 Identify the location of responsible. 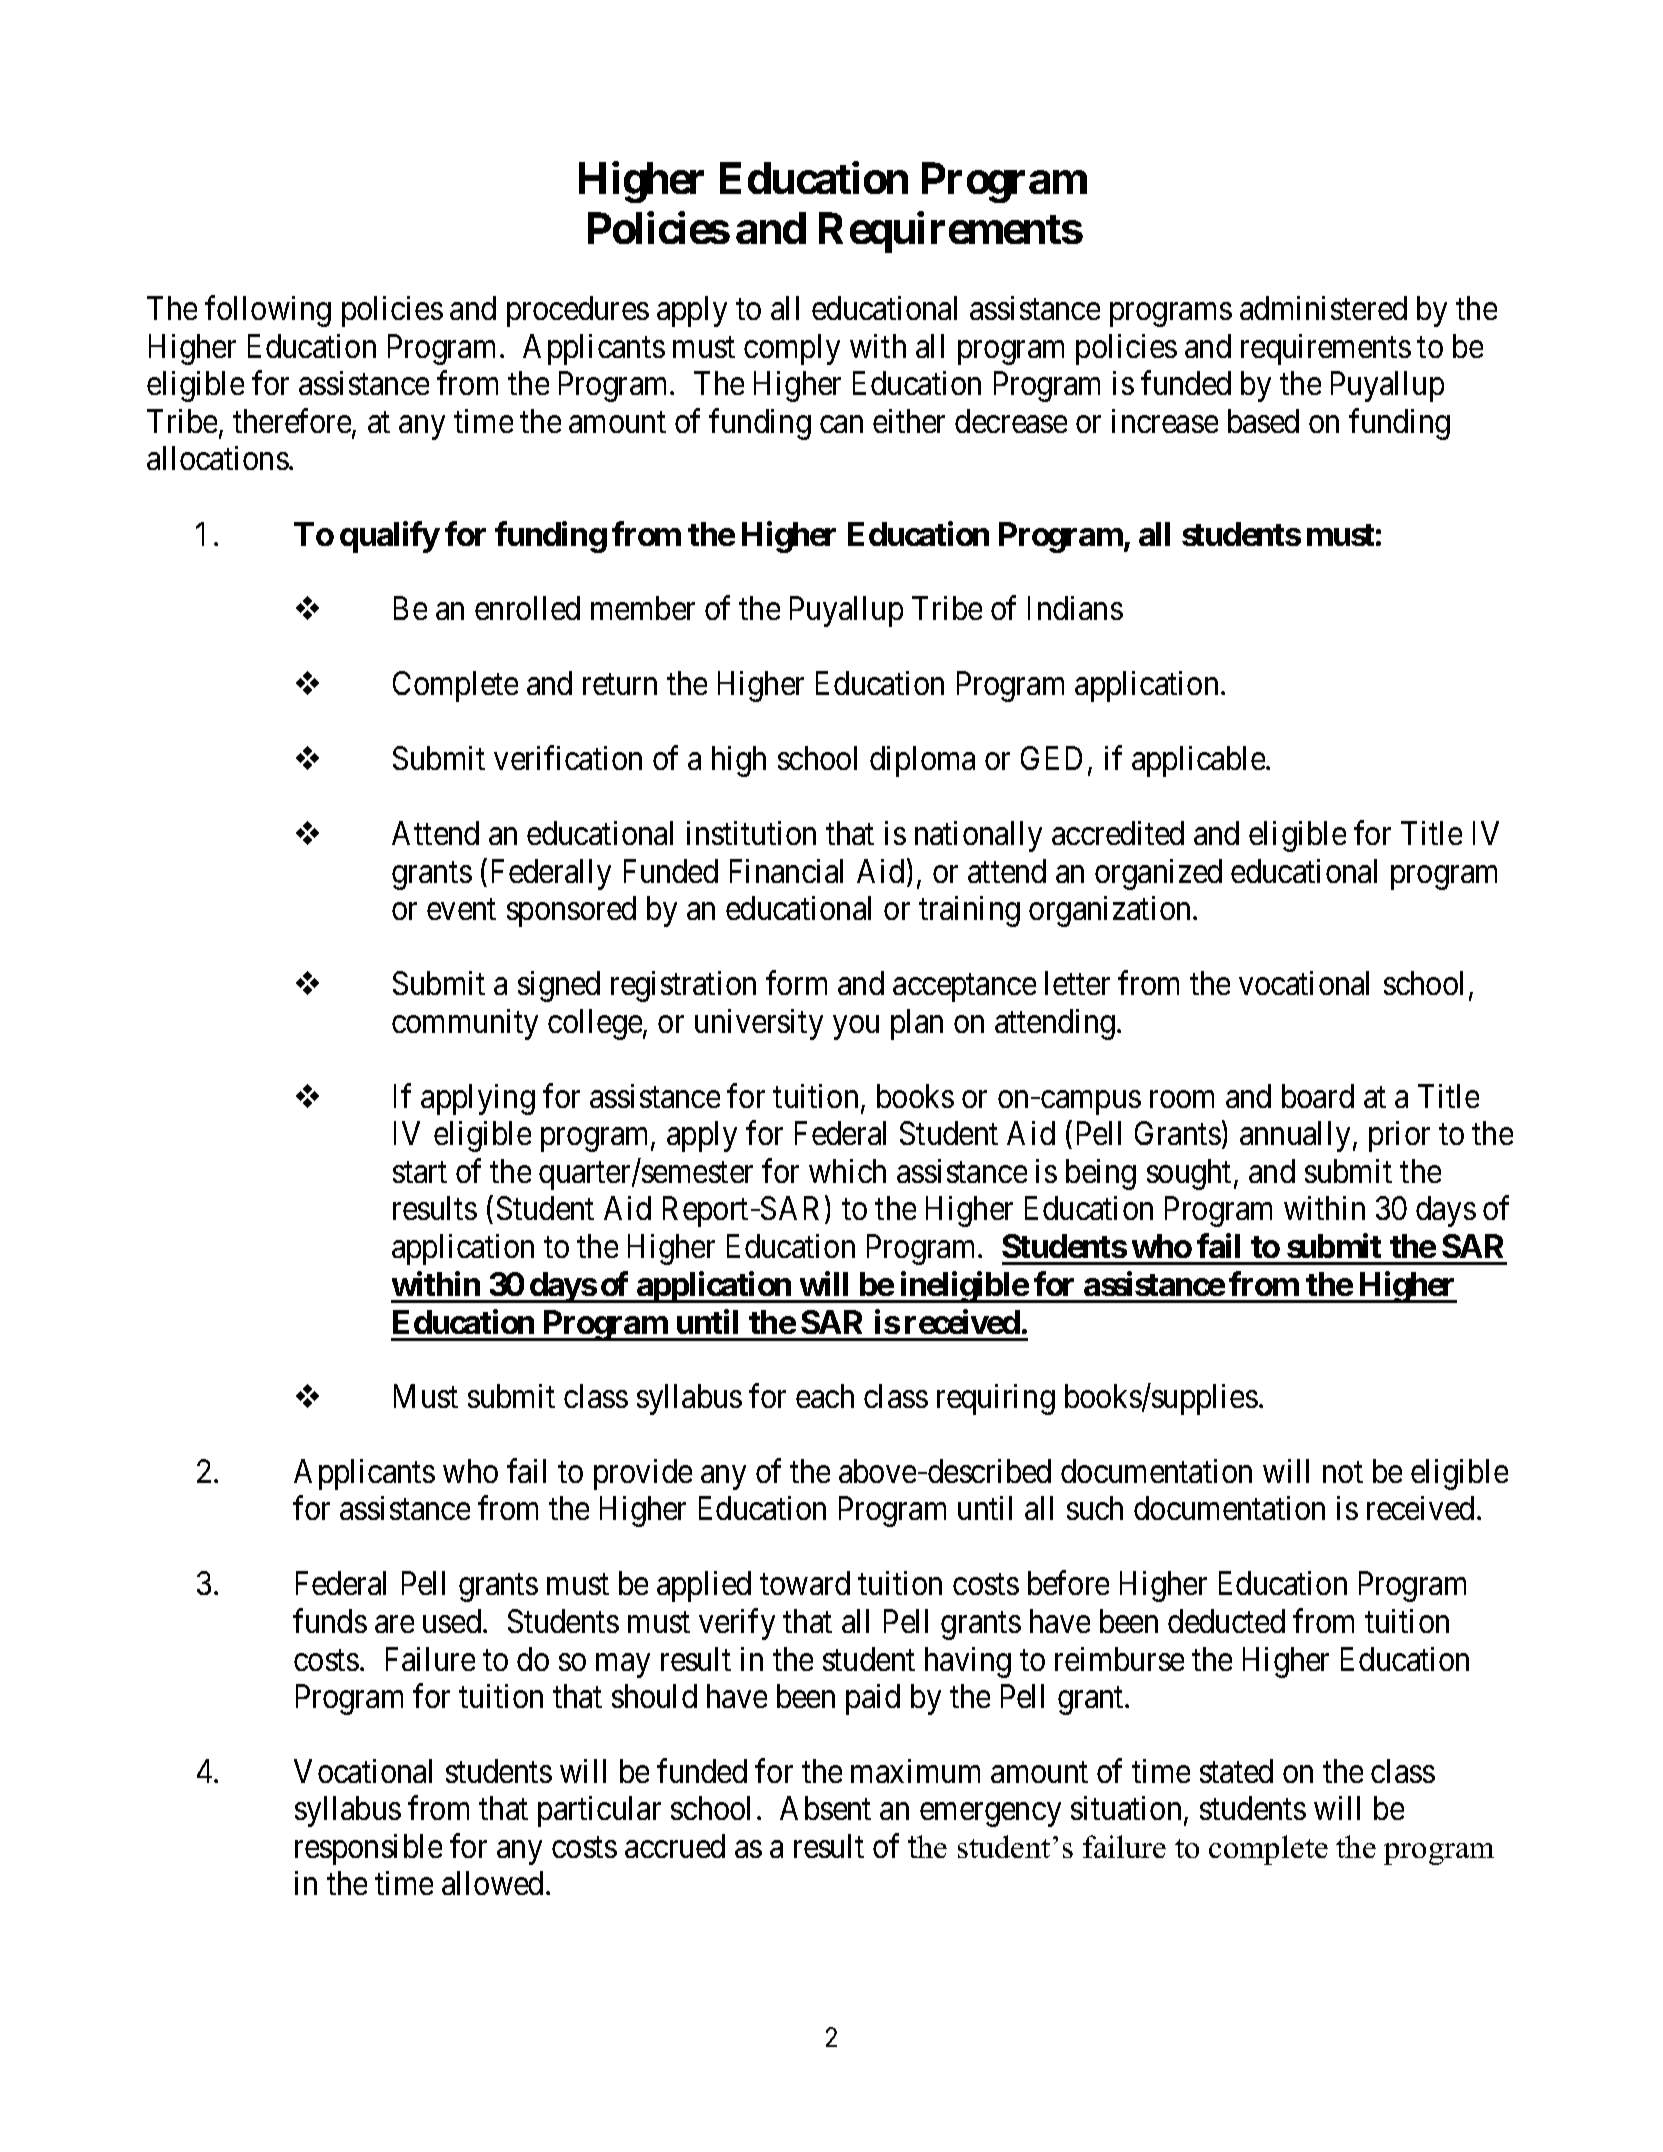
(368, 1849).
